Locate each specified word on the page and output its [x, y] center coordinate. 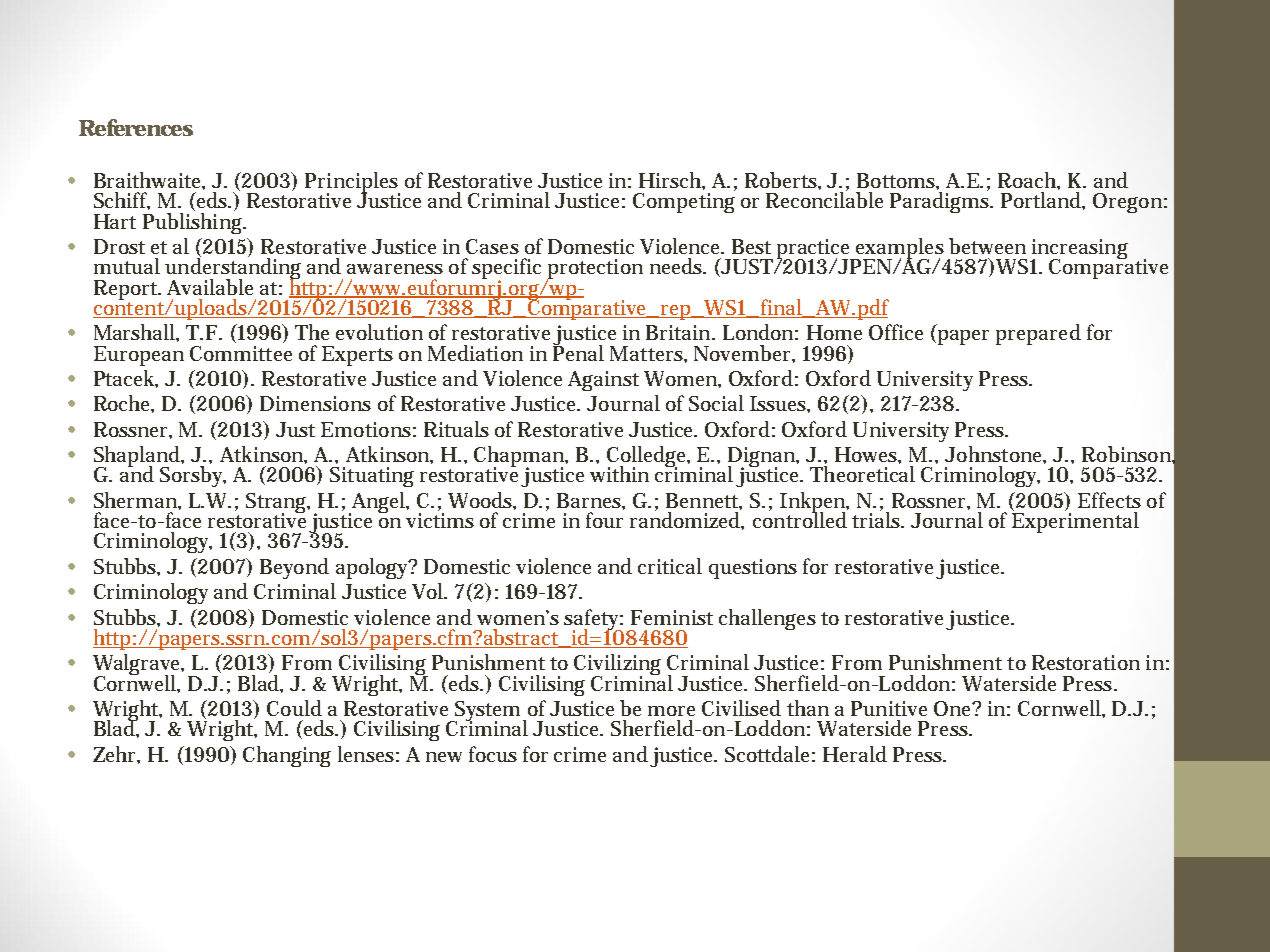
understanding [233, 269]
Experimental [1075, 521]
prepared [1038, 334]
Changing [287, 756]
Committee [241, 353]
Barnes [591, 501]
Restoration [1086, 662]
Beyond [294, 568]
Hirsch [672, 181]
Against [603, 381]
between [987, 246]
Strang [278, 504]
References [136, 127]
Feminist [672, 617]
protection [594, 270]
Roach [1029, 181]
